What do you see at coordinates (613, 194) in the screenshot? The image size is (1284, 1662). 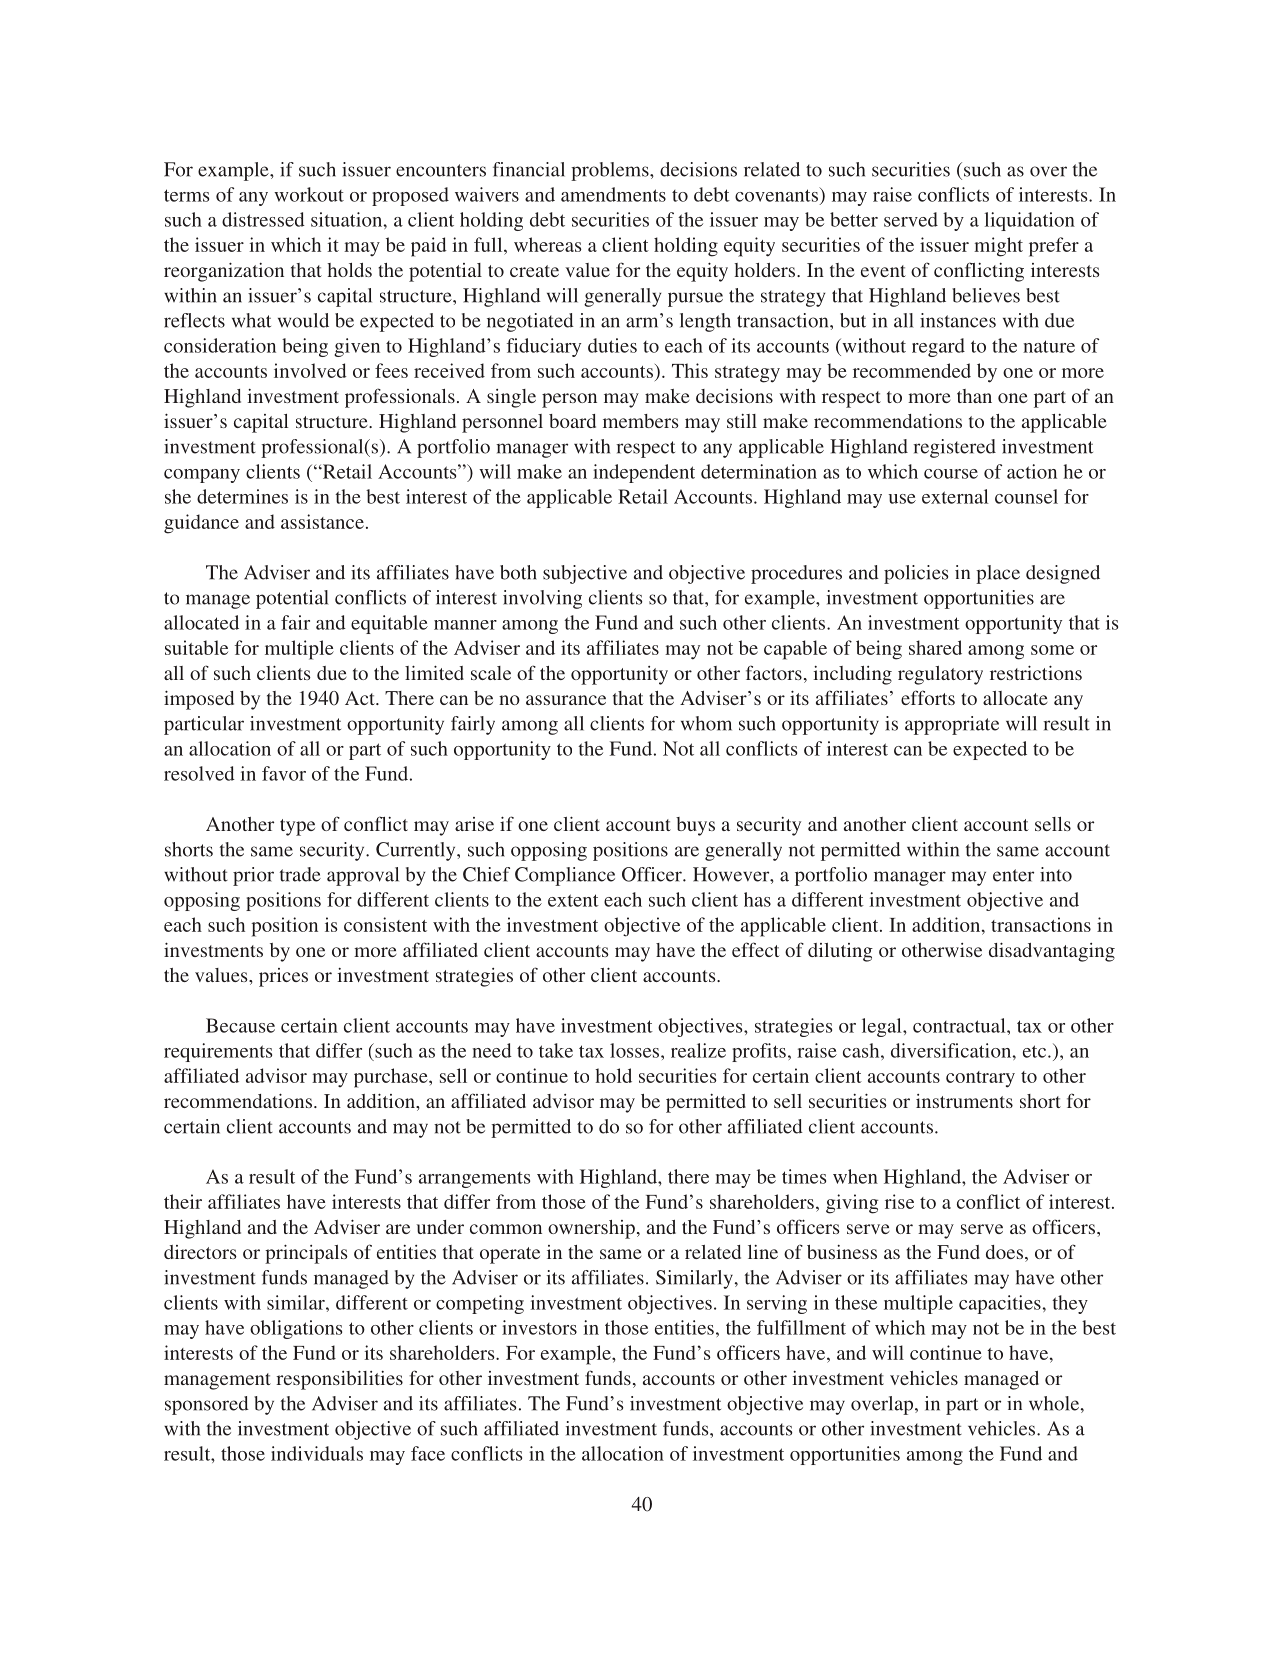 I see `amendments` at bounding box center [613, 194].
